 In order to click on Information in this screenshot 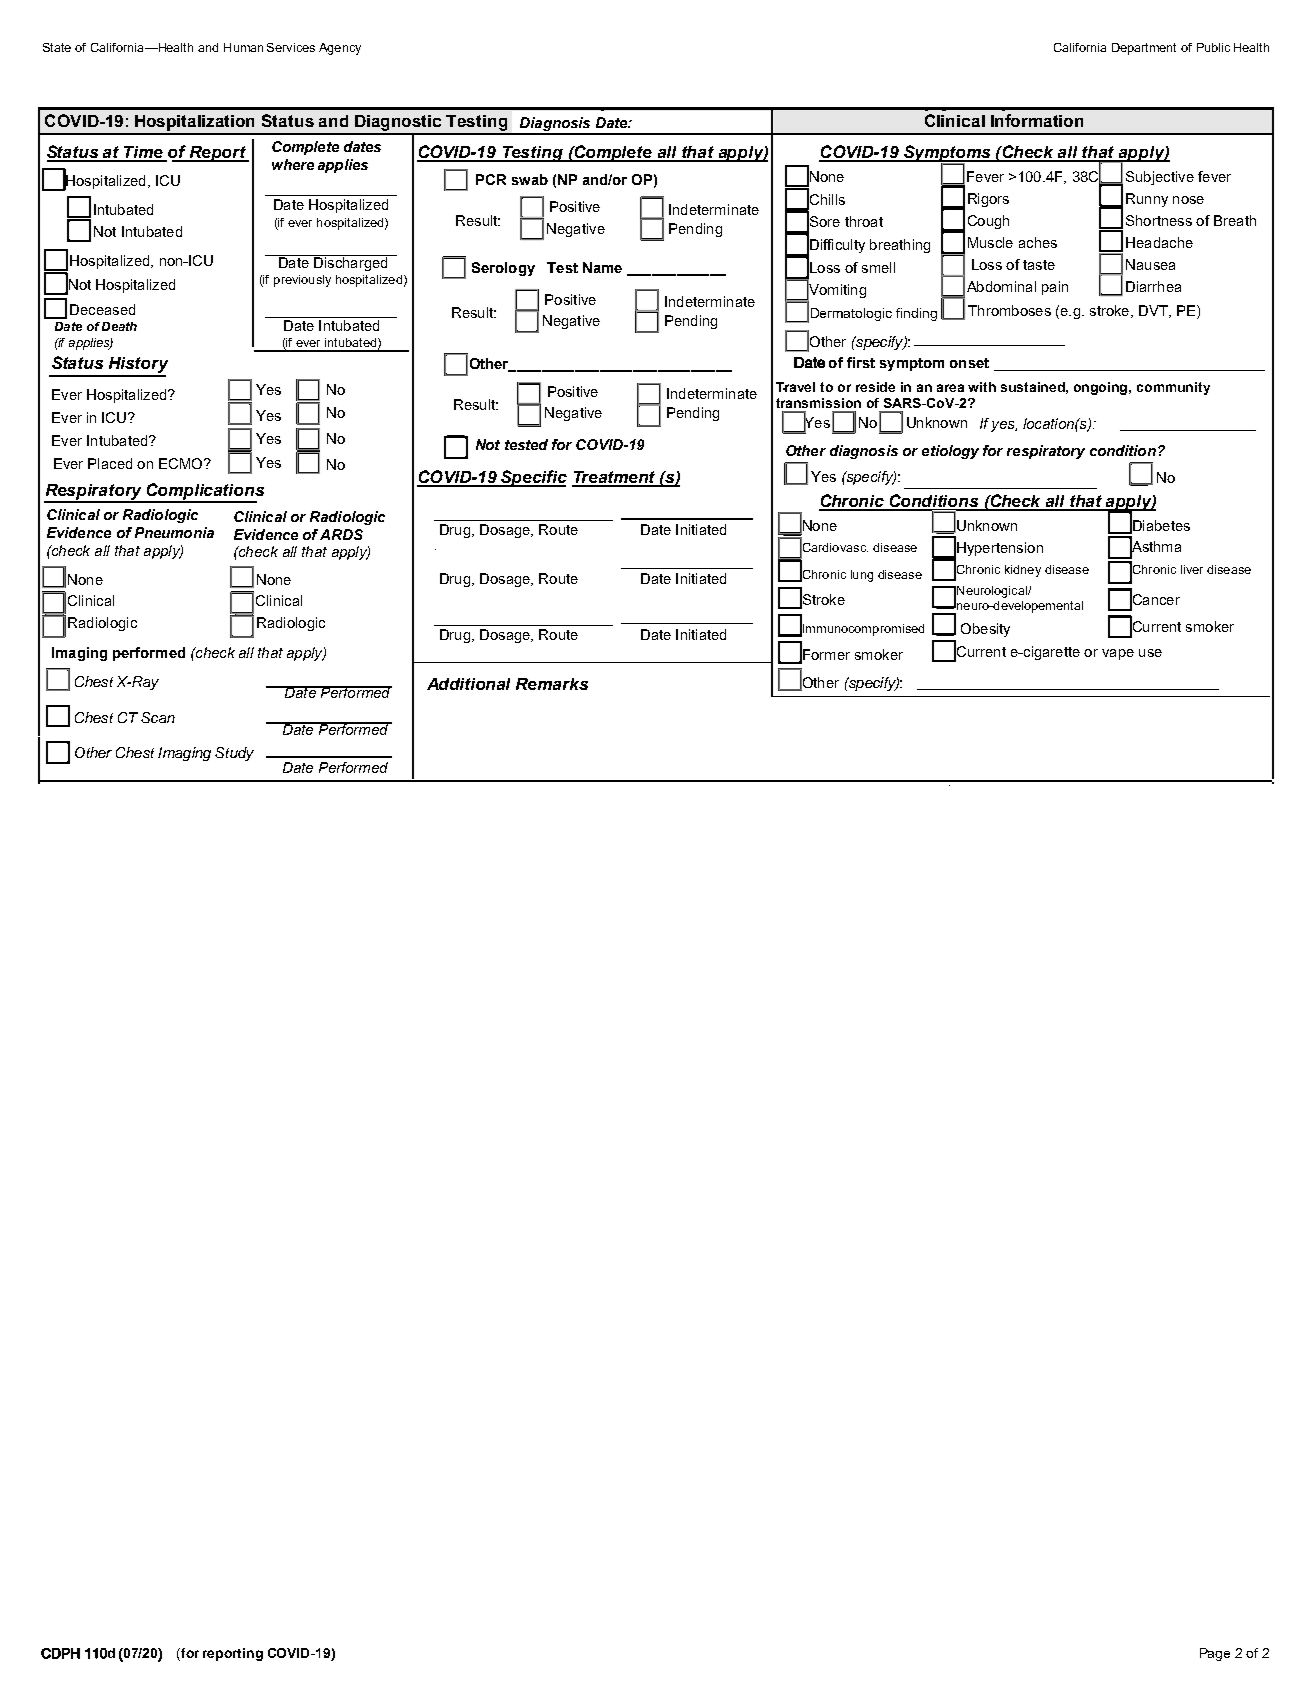, I will do `click(1037, 120)`.
